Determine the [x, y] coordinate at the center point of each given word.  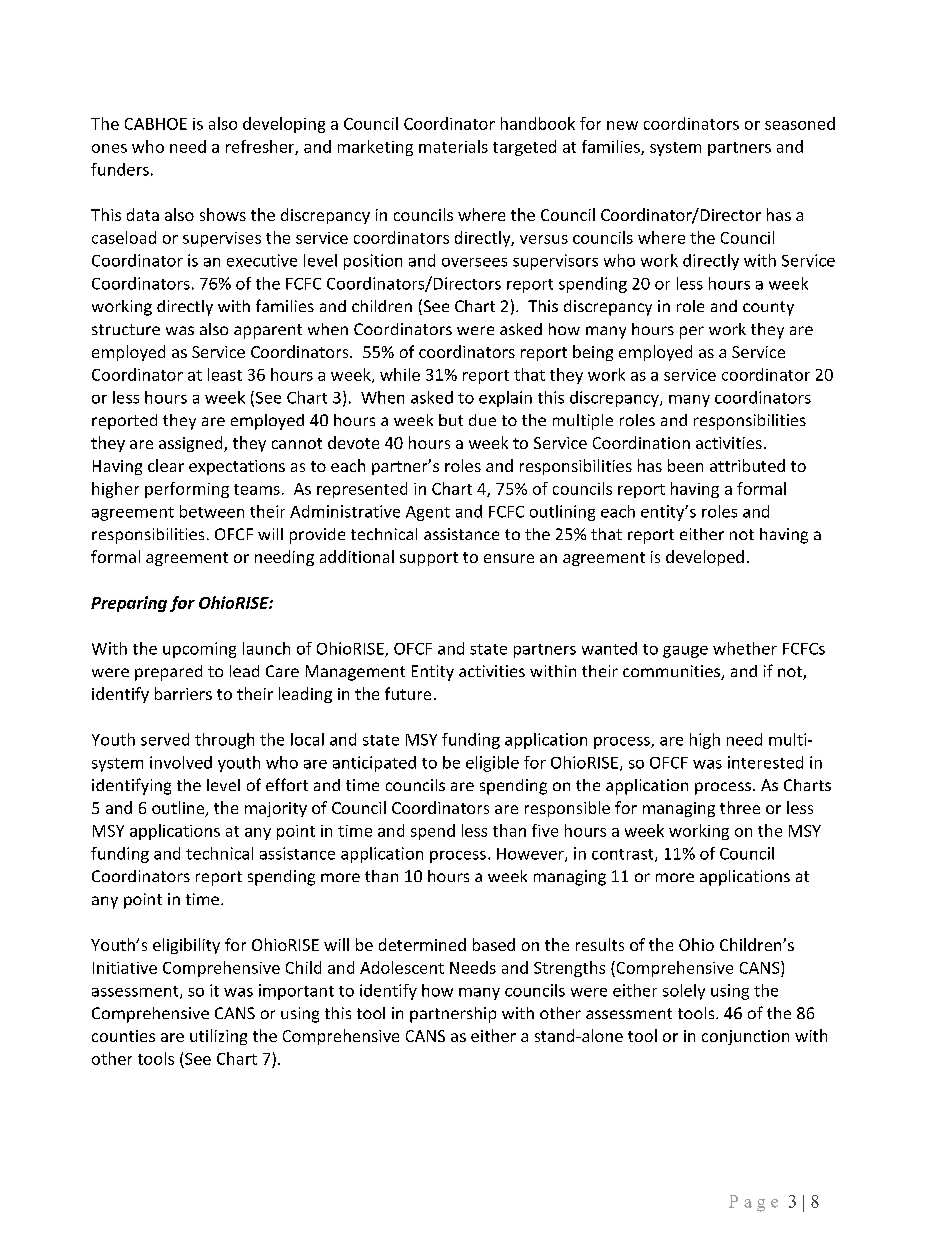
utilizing [218, 1037]
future [408, 693]
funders [120, 169]
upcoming [199, 650]
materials [453, 146]
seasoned [800, 123]
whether [745, 648]
